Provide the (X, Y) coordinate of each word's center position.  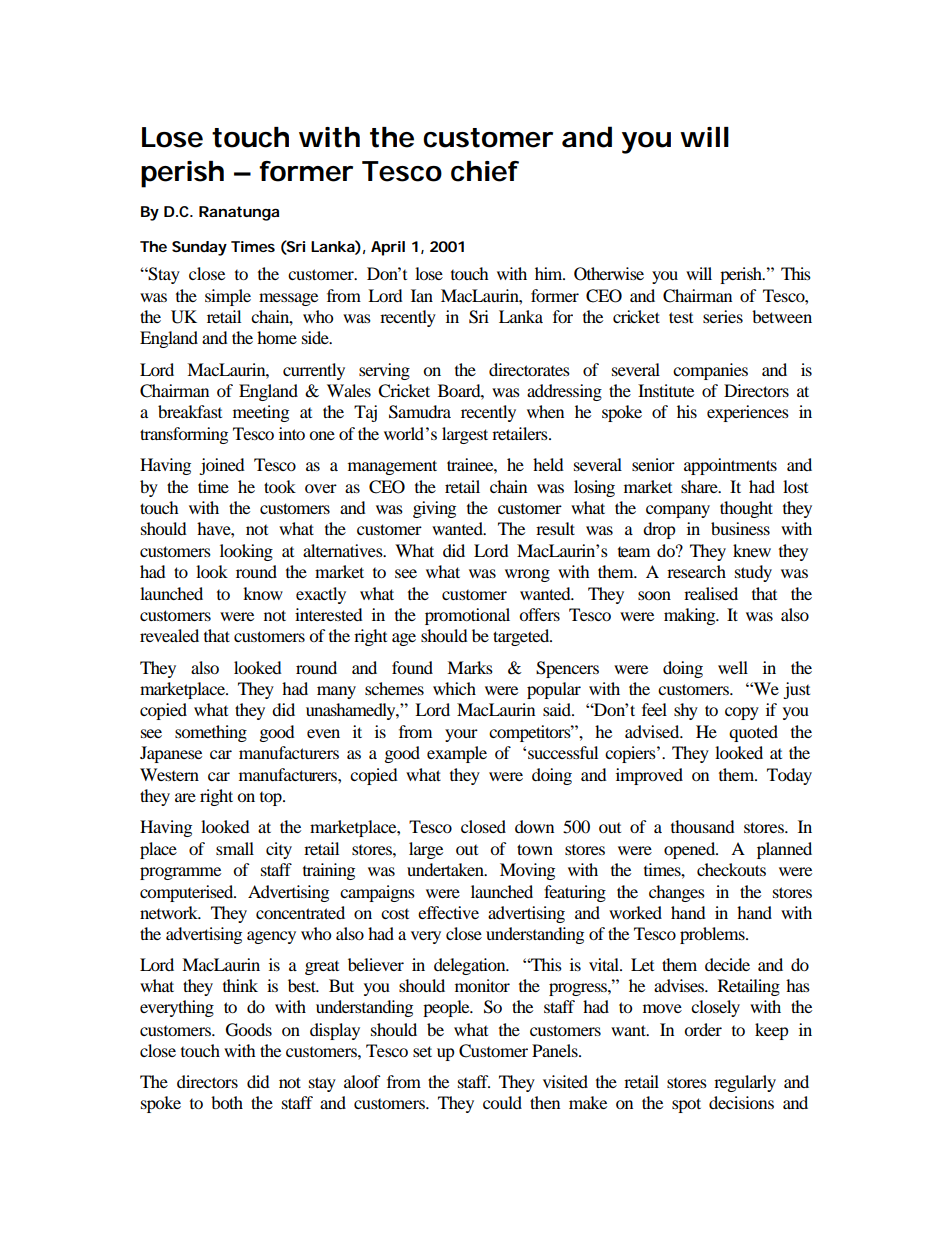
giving (434, 509)
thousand (703, 826)
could (502, 1102)
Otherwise (609, 274)
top (272, 799)
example (457, 754)
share (700, 486)
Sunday (199, 248)
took (280, 486)
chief (485, 171)
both (227, 1102)
